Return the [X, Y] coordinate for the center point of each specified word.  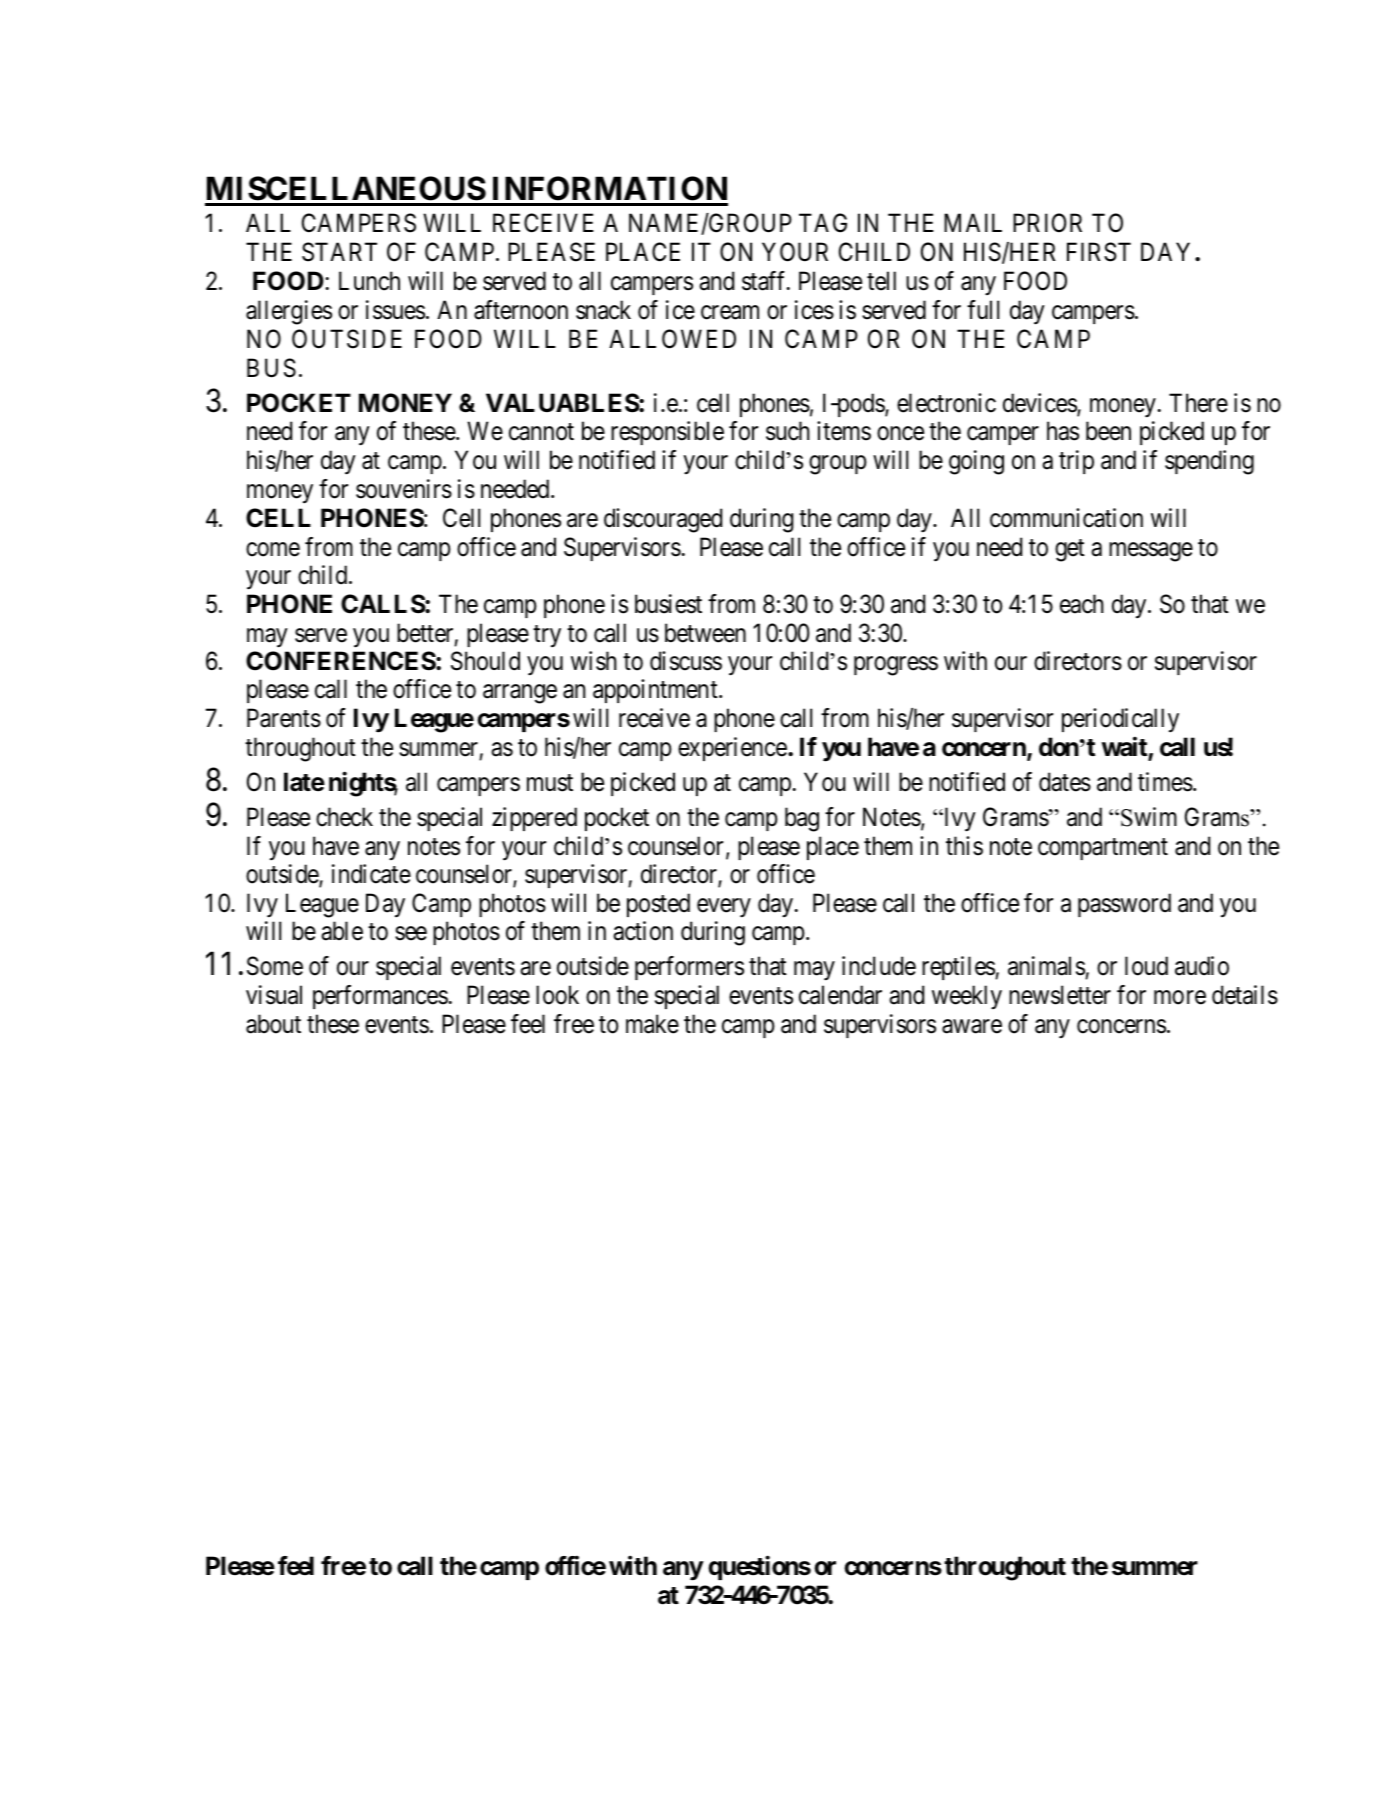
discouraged [663, 520]
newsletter [1060, 995]
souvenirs [404, 489]
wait [1125, 747]
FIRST [1099, 252]
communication [1066, 518]
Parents [284, 718]
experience [732, 749]
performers [689, 968]
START [339, 252]
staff [765, 281]
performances [380, 997]
